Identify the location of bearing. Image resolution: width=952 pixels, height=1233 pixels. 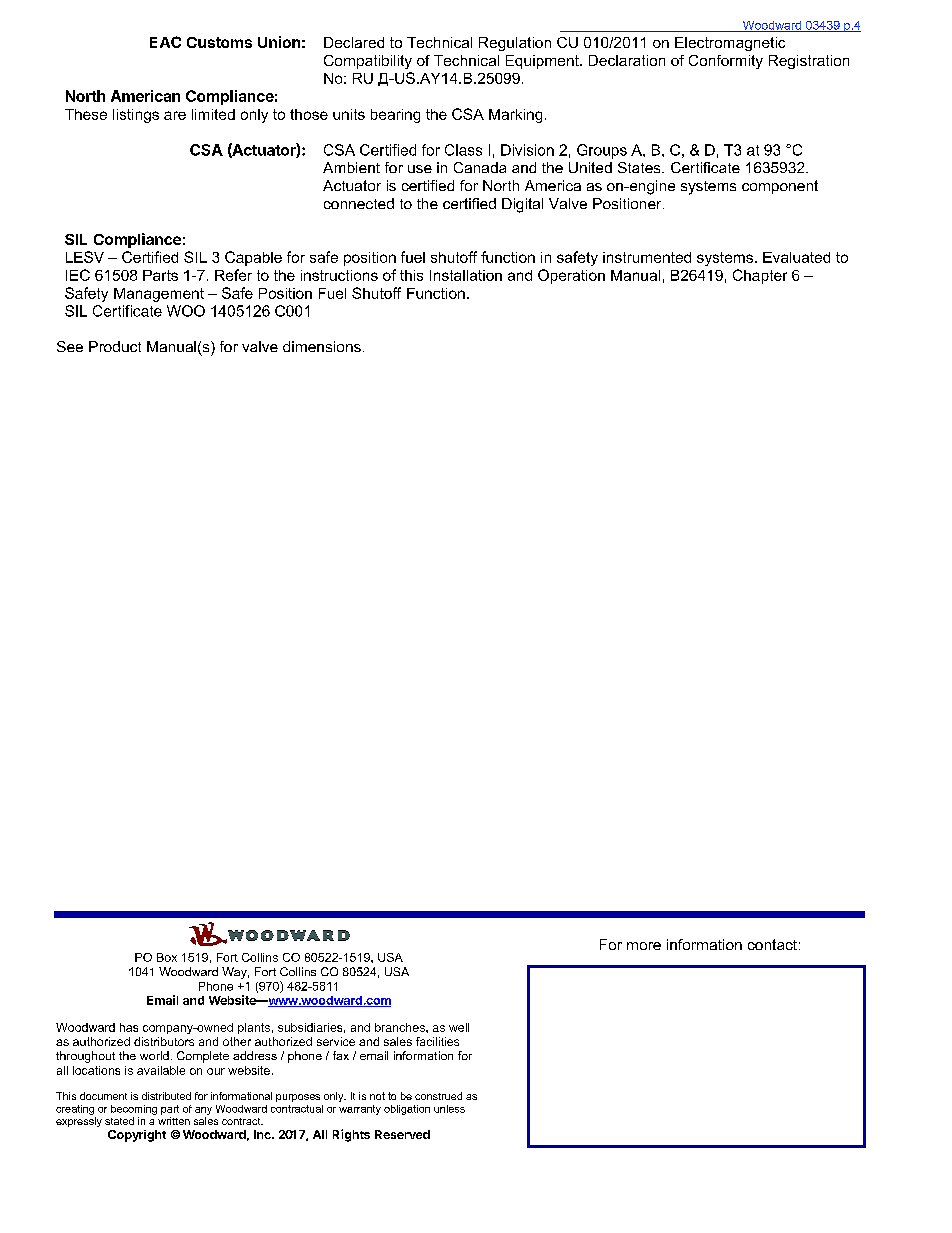
(395, 116).
